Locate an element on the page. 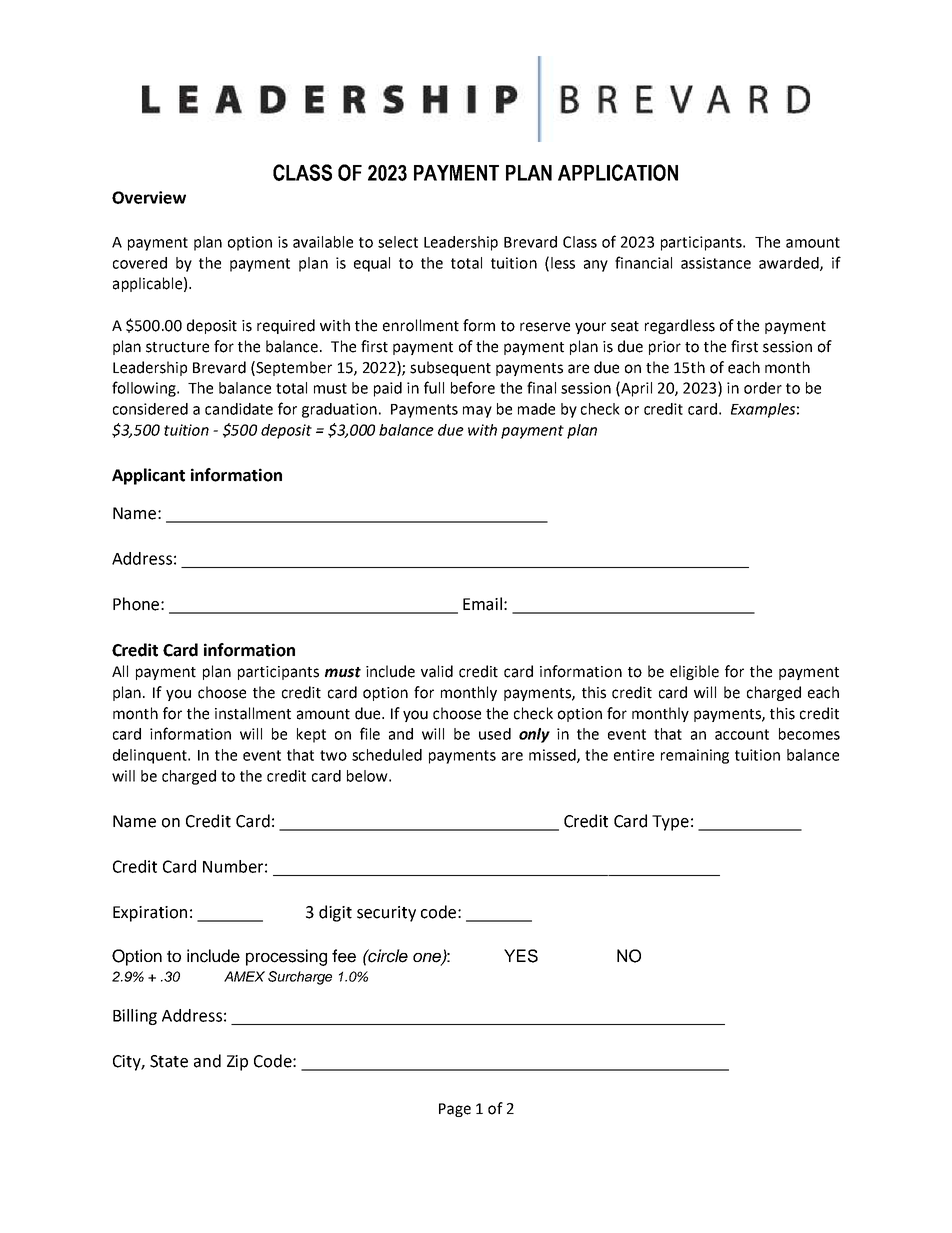  order is located at coordinates (763, 388).
